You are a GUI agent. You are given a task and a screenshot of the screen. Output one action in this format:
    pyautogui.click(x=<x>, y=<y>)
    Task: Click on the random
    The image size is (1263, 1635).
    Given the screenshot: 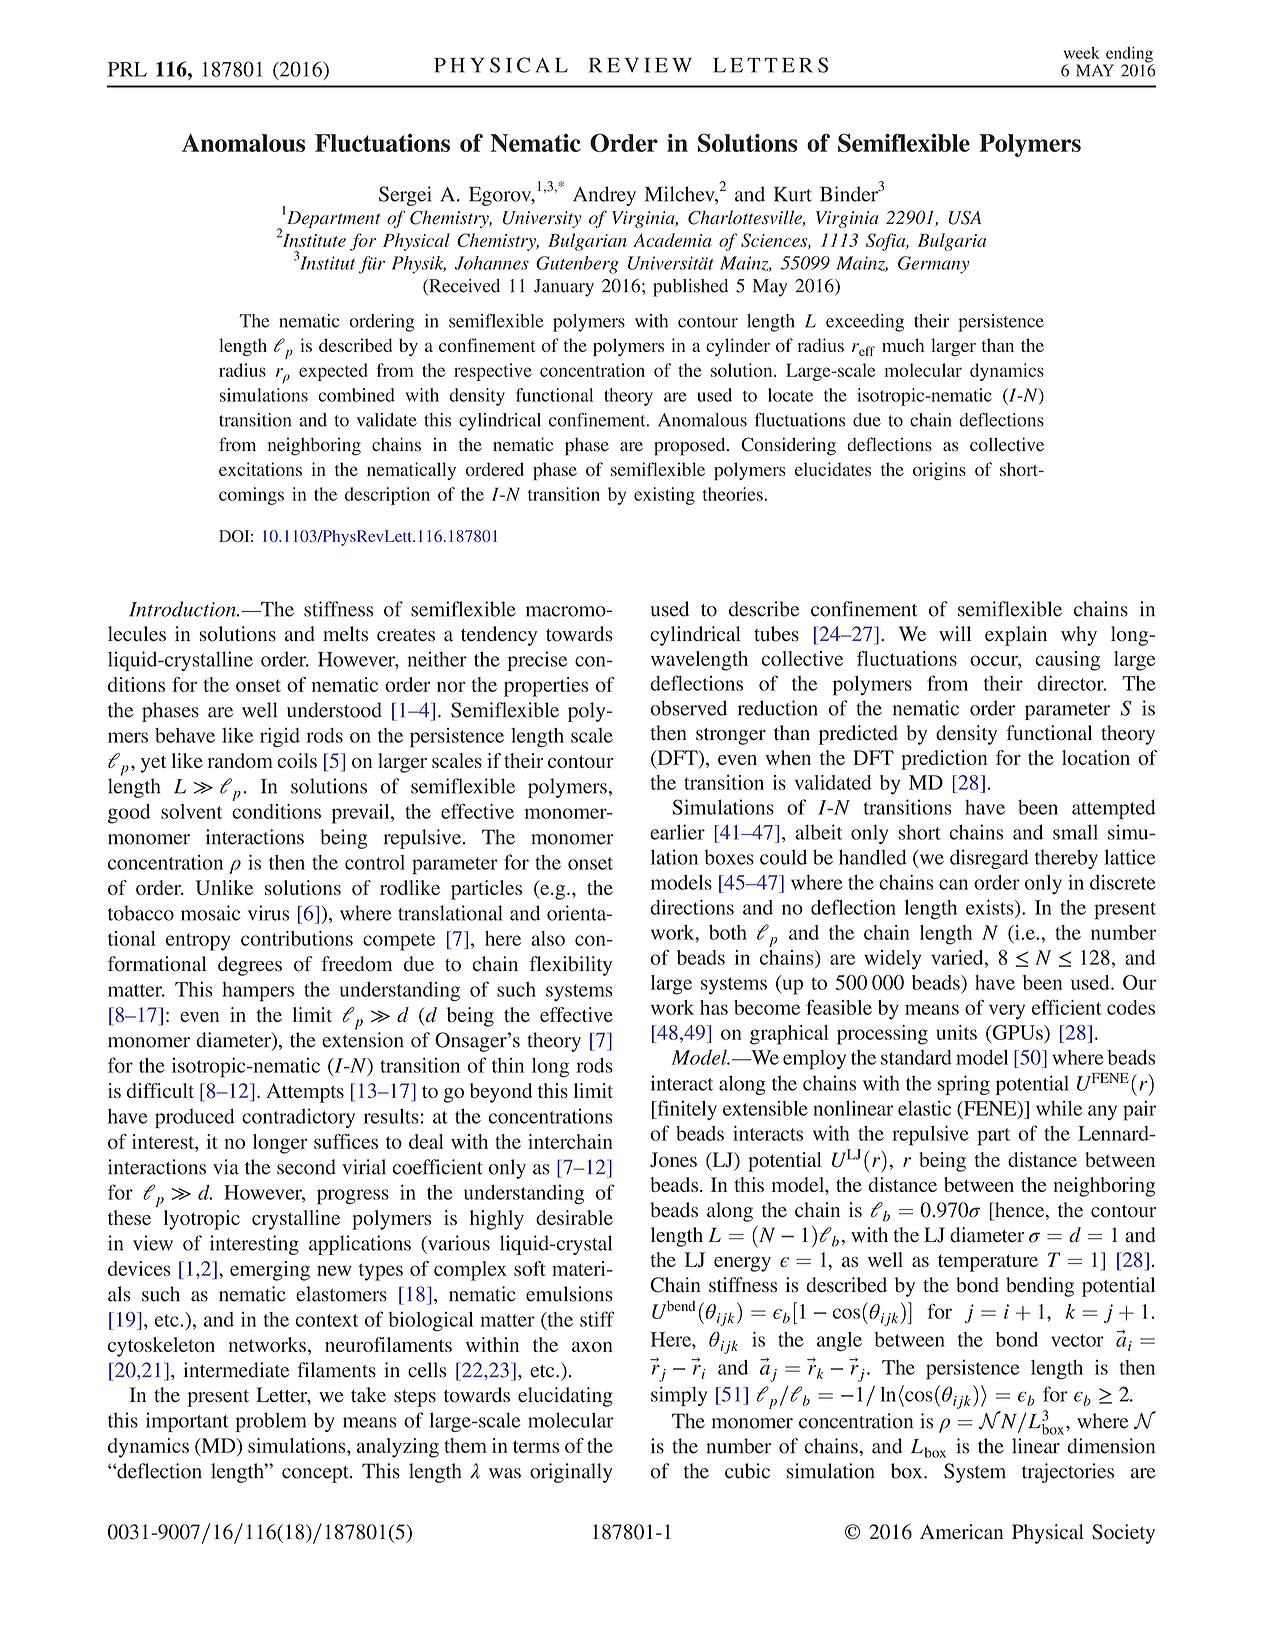 What is the action you would take?
    pyautogui.click(x=240, y=760)
